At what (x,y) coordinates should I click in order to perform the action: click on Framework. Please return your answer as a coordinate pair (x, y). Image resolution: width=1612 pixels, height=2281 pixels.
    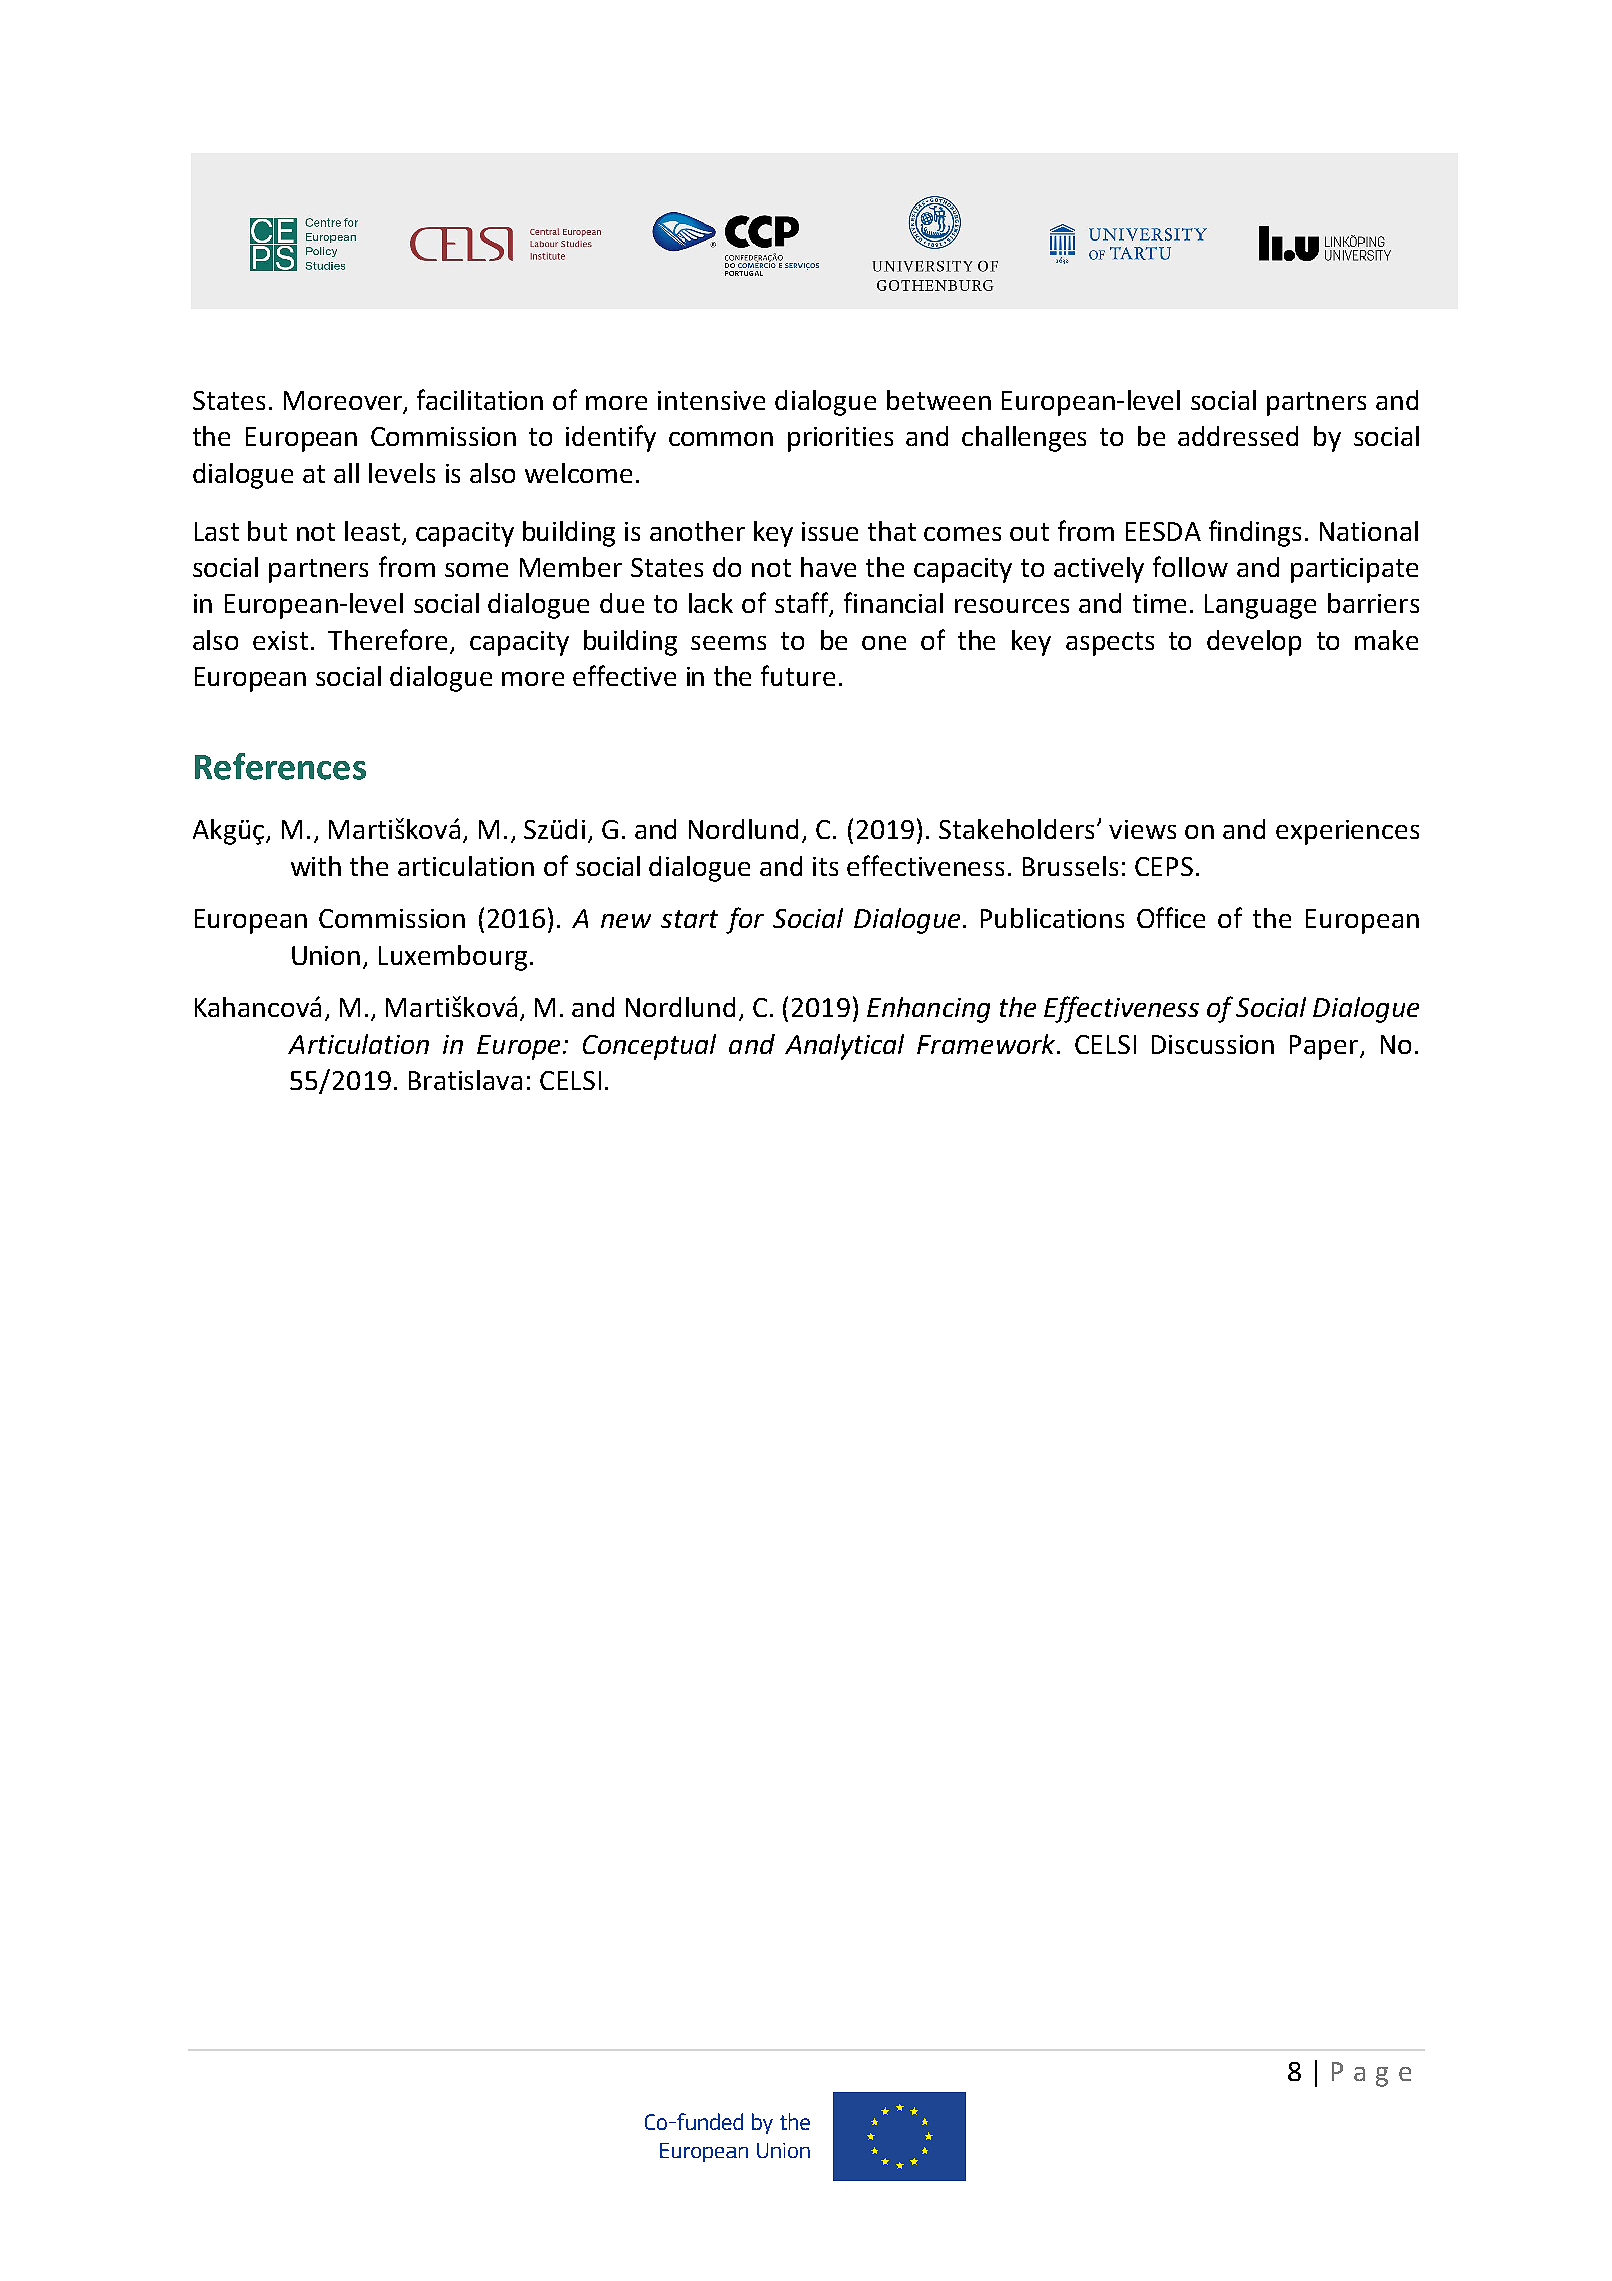
    Looking at the image, I should click on (987, 1044).
